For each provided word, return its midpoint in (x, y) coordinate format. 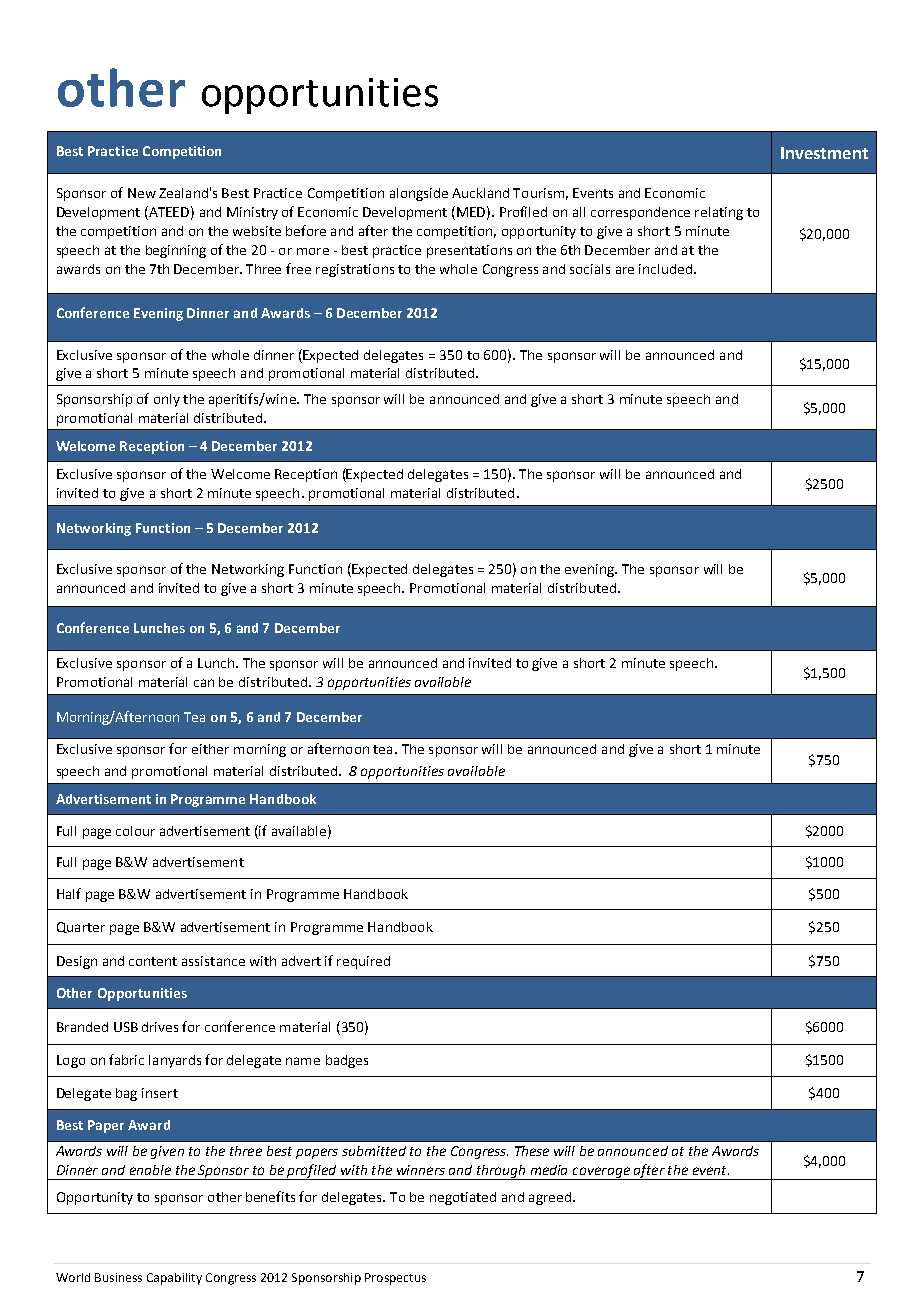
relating (719, 213)
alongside (419, 194)
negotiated (463, 1198)
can (204, 683)
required (363, 962)
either (210, 749)
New (142, 193)
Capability (174, 1279)
